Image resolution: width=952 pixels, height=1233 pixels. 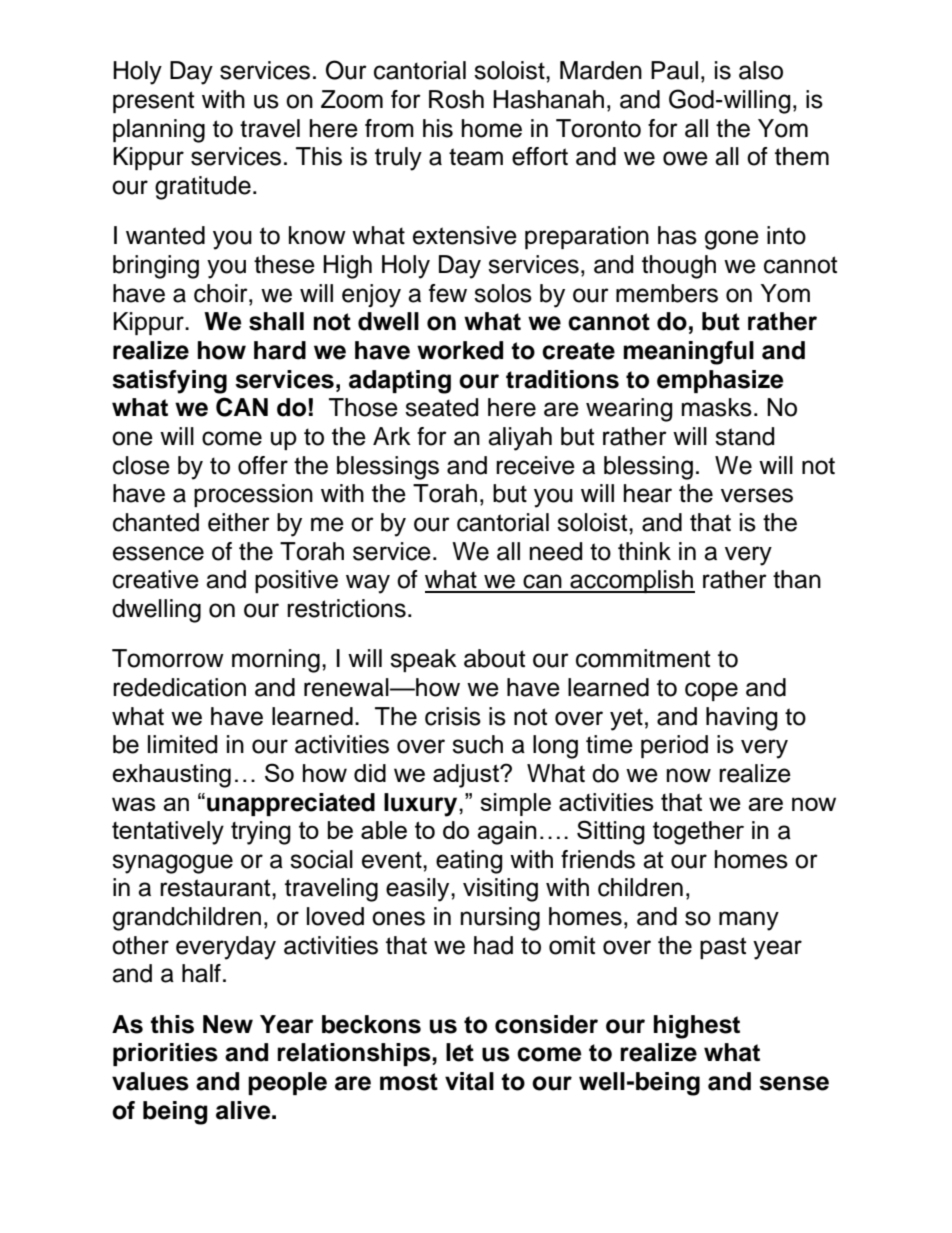 I want to click on also, so click(x=761, y=70).
